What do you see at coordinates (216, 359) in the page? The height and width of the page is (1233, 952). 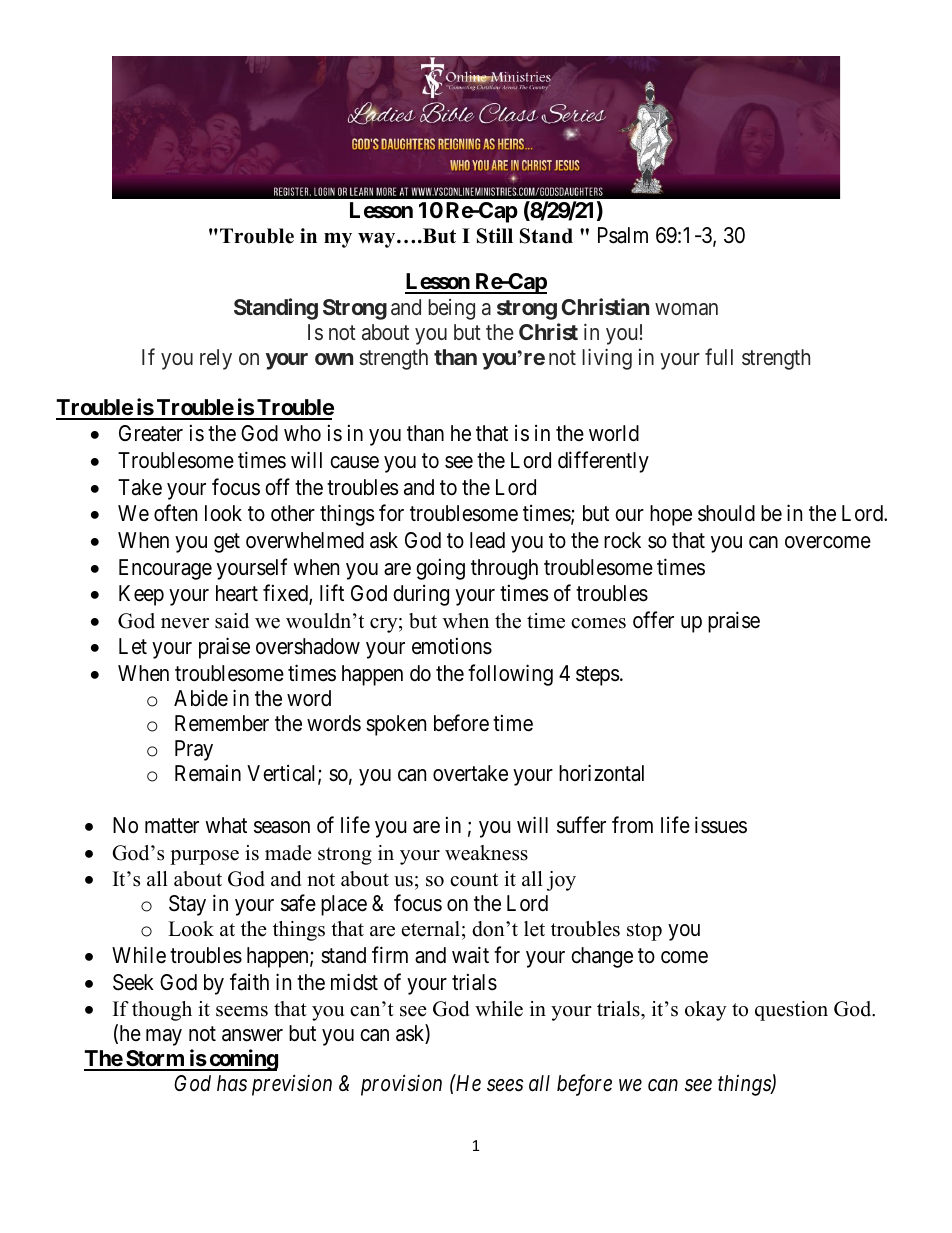 I see `rely` at bounding box center [216, 359].
